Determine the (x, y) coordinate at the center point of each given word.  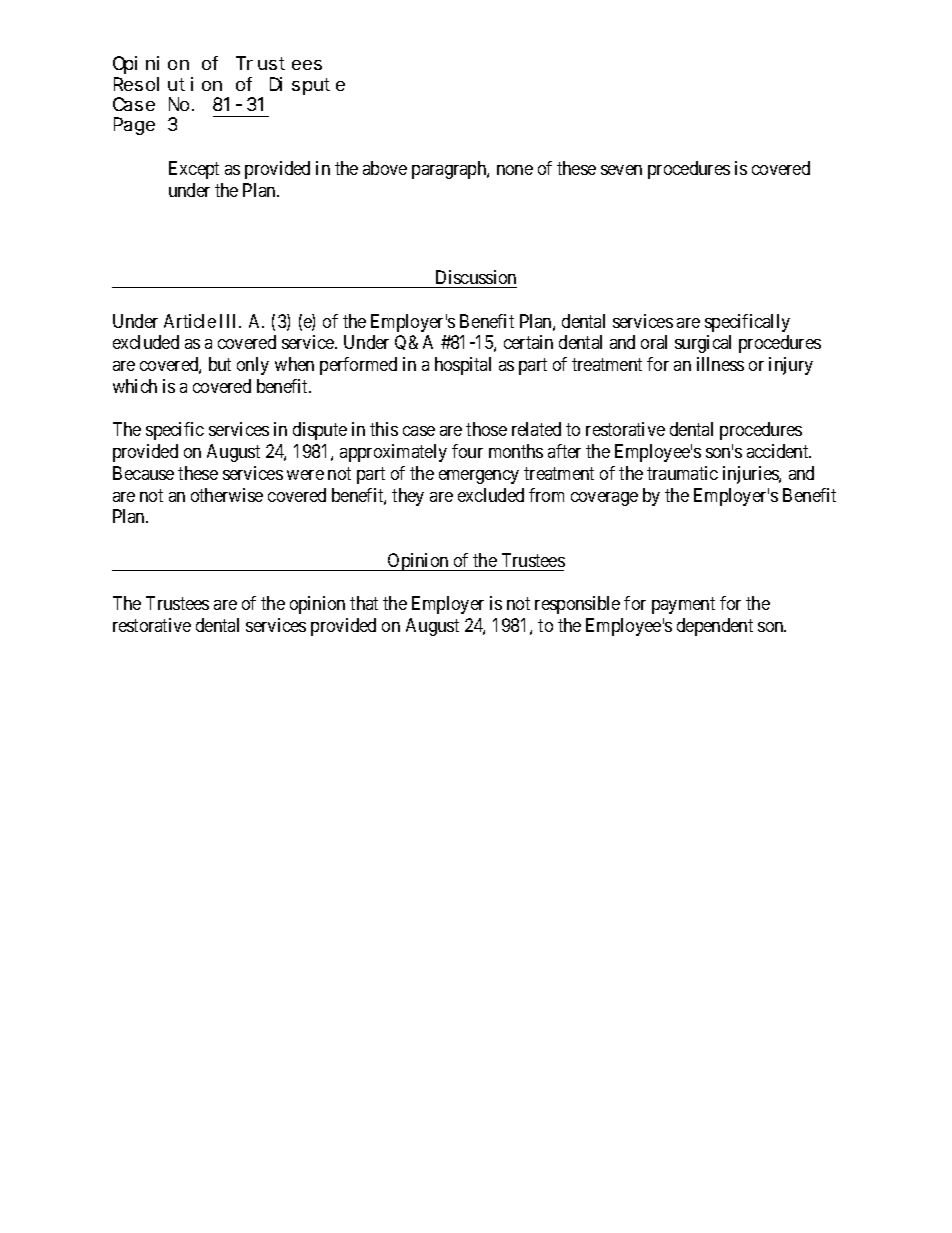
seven (621, 170)
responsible (577, 605)
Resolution (168, 84)
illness (720, 364)
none (515, 170)
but (220, 364)
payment (683, 606)
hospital (463, 366)
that (364, 603)
